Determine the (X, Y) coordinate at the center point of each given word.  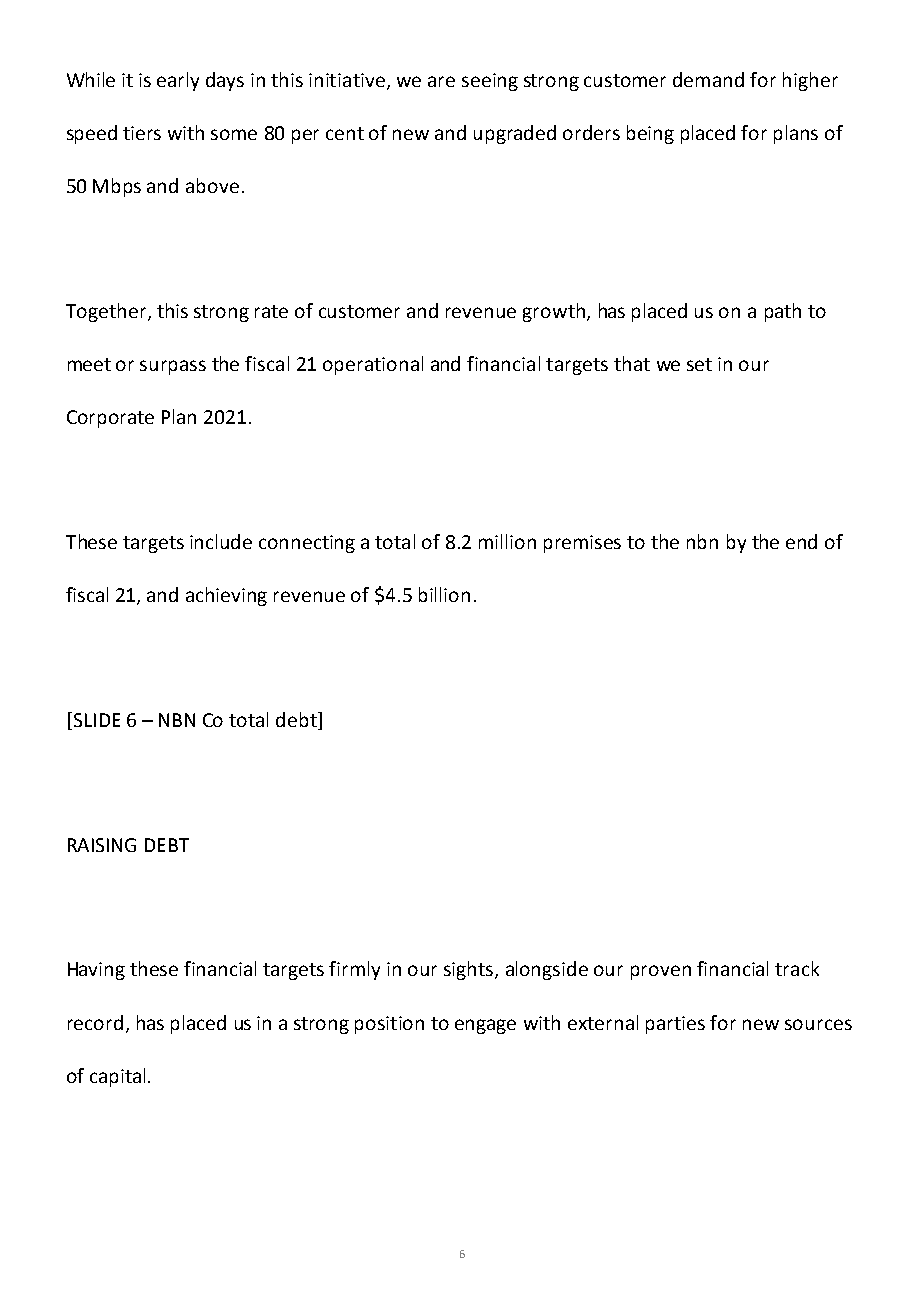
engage (485, 1026)
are (441, 81)
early (178, 81)
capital (117, 1077)
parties (675, 1025)
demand (708, 79)
